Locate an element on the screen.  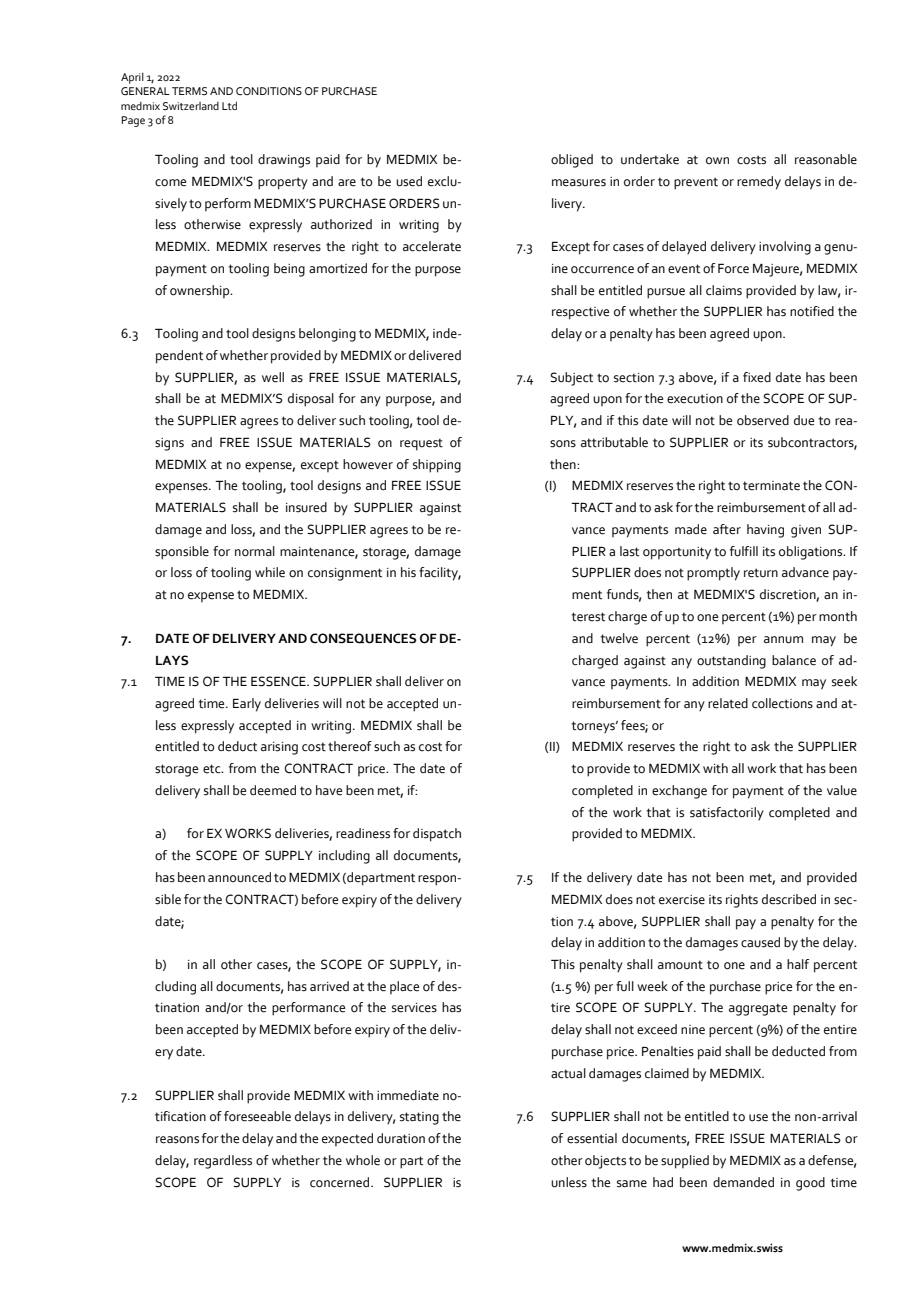
shipping is located at coordinates (437, 466).
